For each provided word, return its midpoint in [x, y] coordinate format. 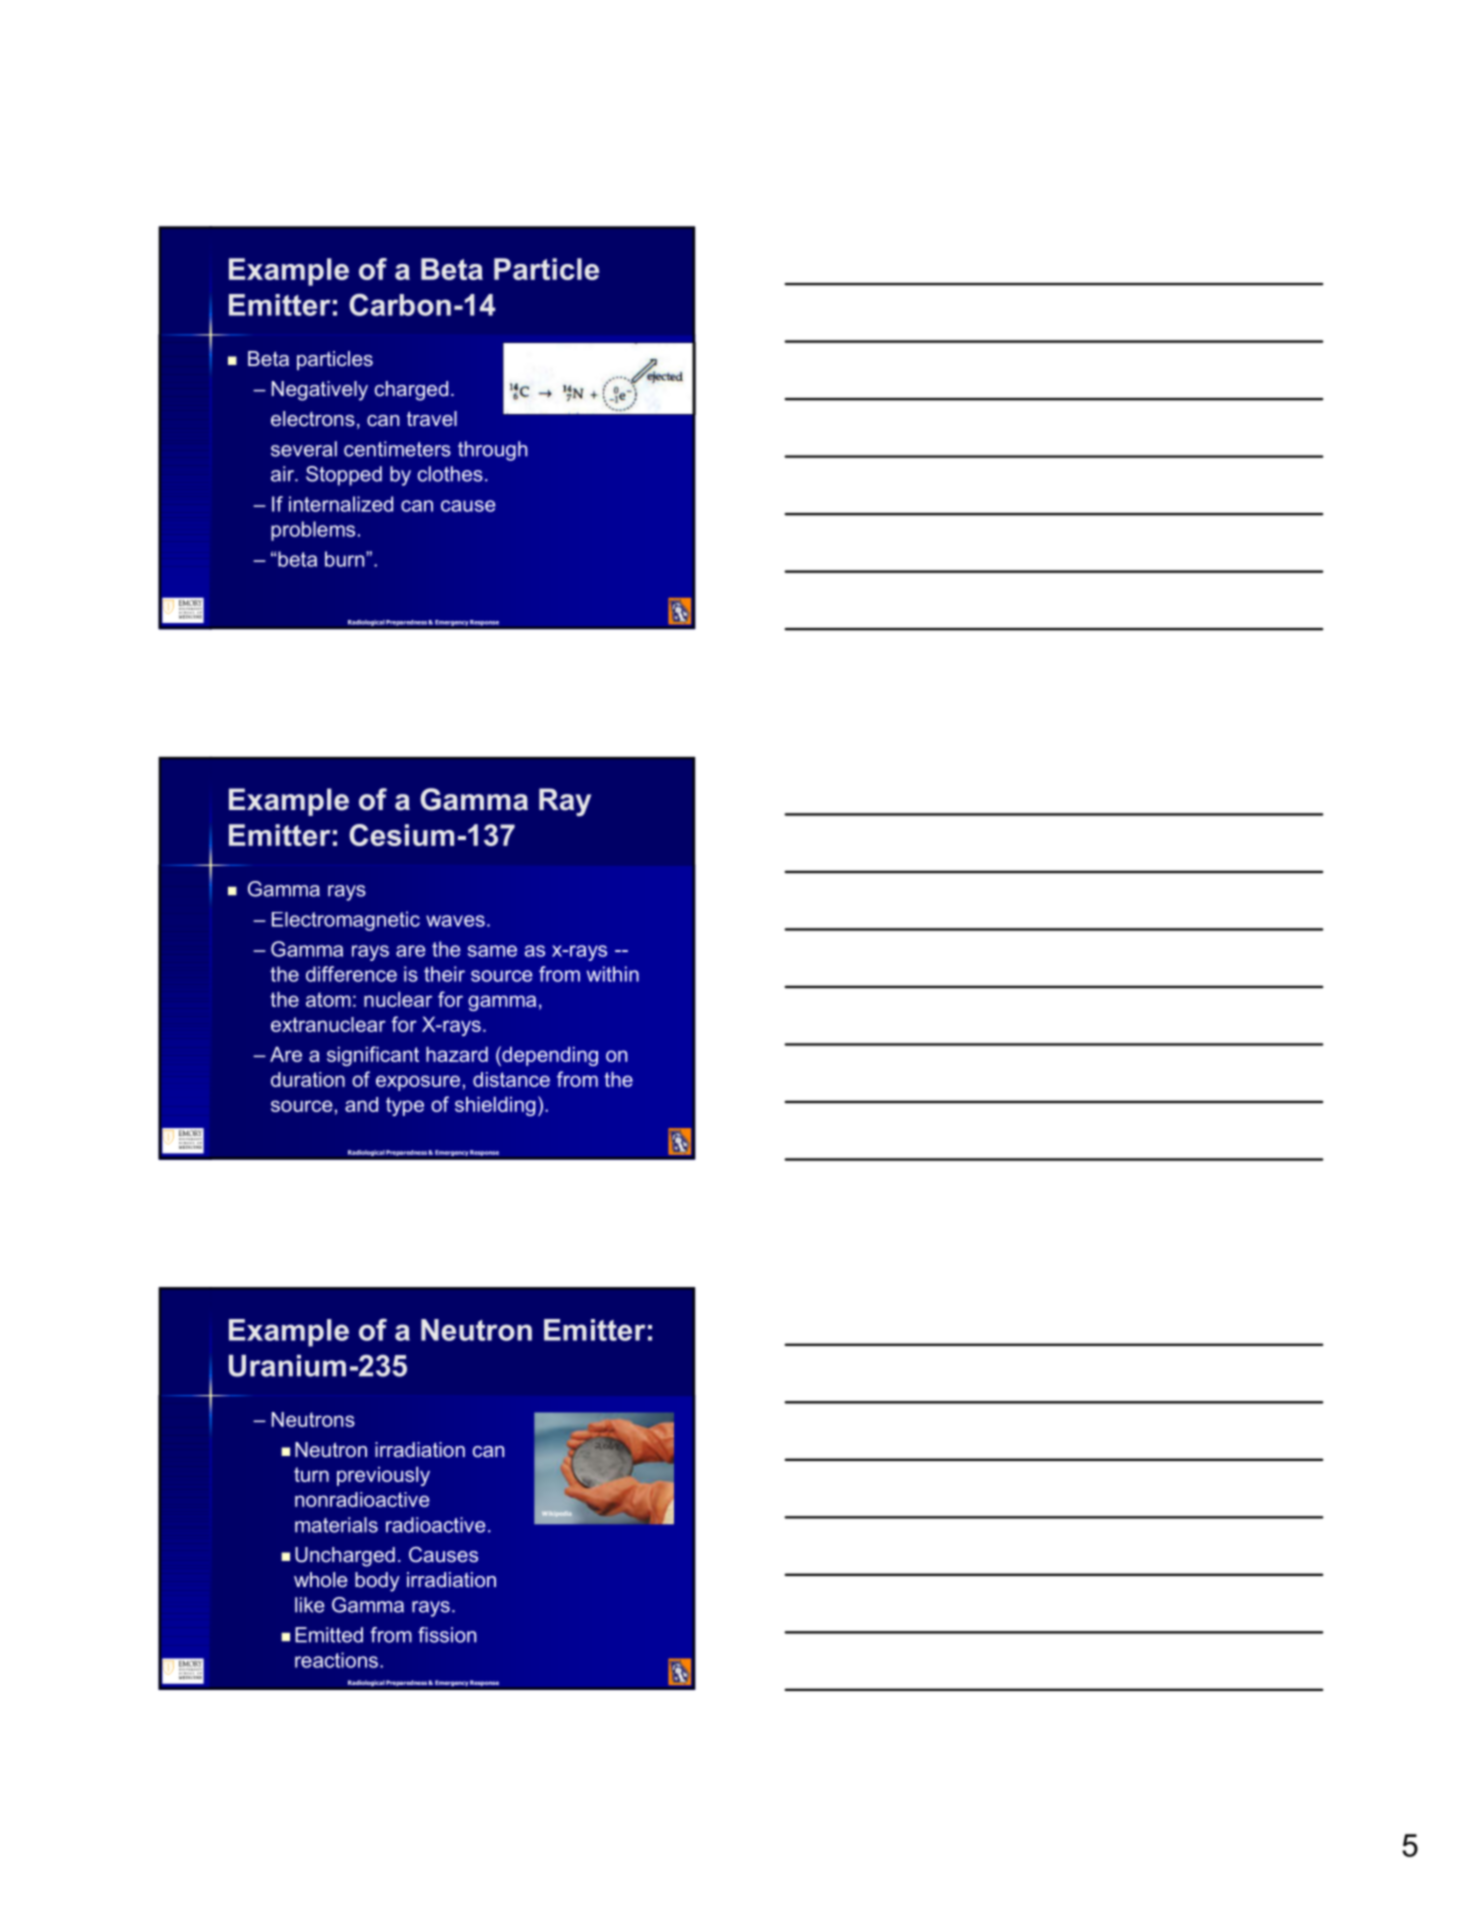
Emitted [329, 1635]
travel [432, 418]
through [492, 451]
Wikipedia [556, 1514]
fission [447, 1635]
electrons [313, 418]
